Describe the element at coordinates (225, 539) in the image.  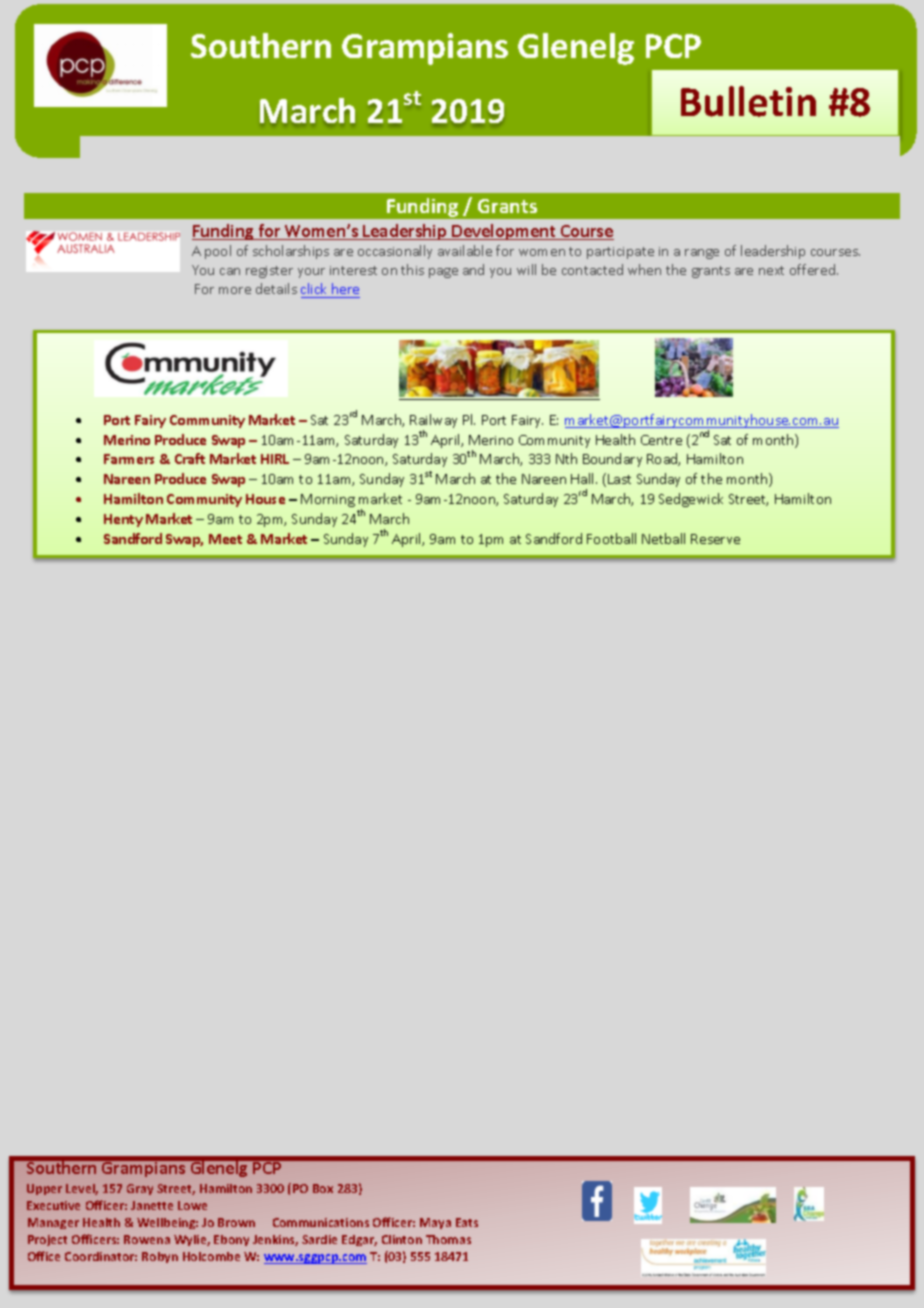
I see `Meet` at that location.
